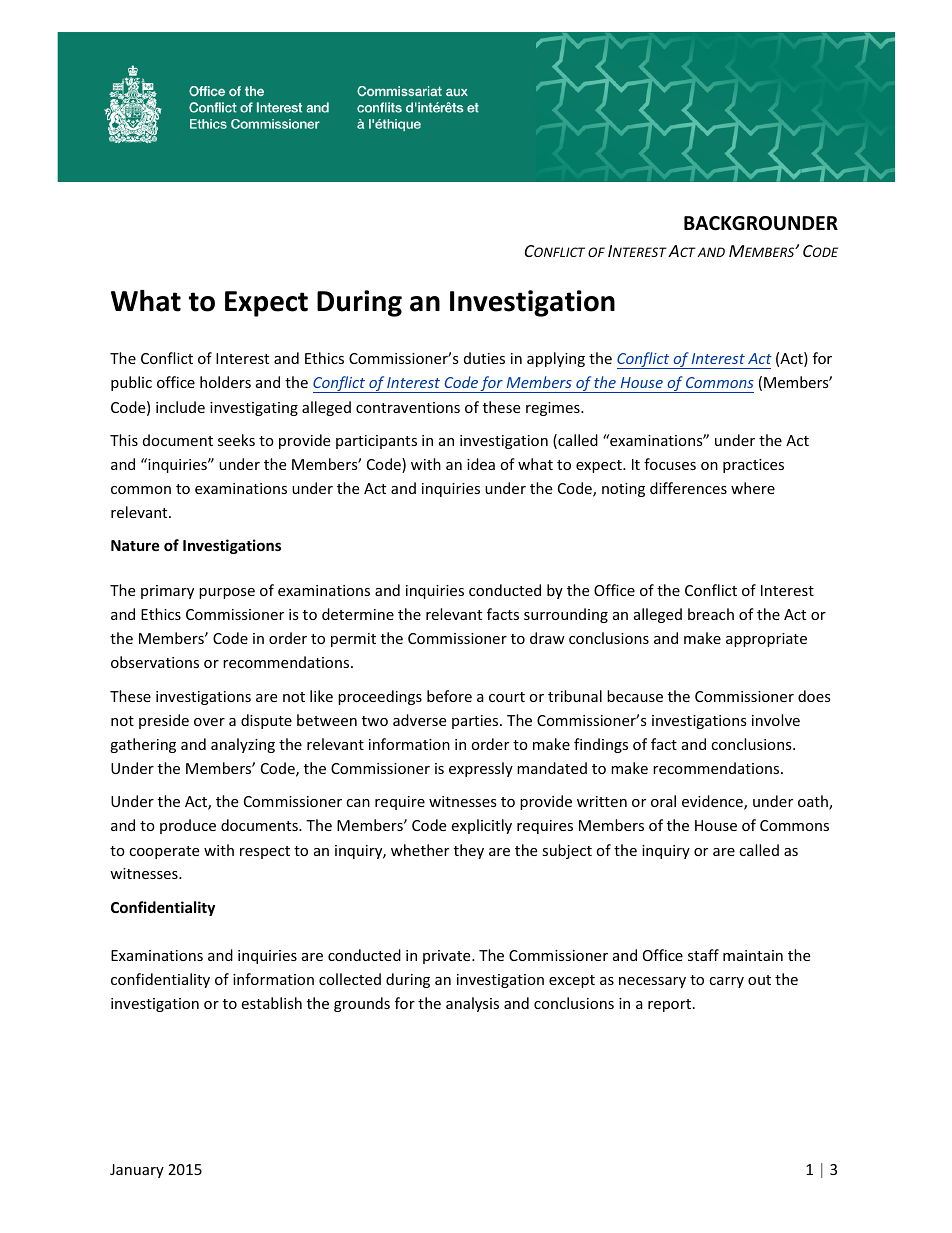 This image has height=1233, width=952. Describe the element at coordinates (713, 802) in the image. I see `evidence` at that location.
